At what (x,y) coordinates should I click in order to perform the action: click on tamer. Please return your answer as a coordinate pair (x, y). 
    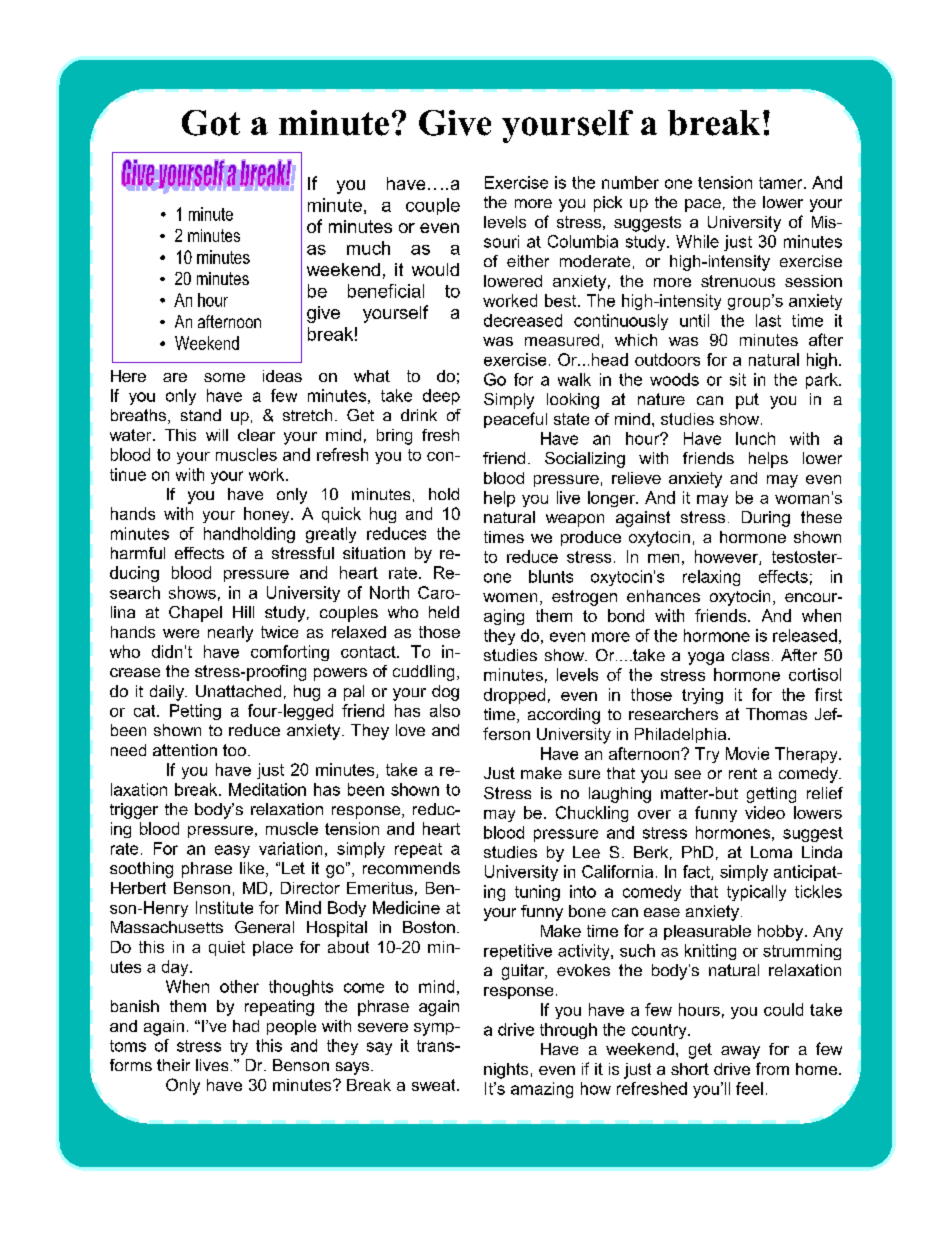
    Looking at the image, I should click on (782, 183).
